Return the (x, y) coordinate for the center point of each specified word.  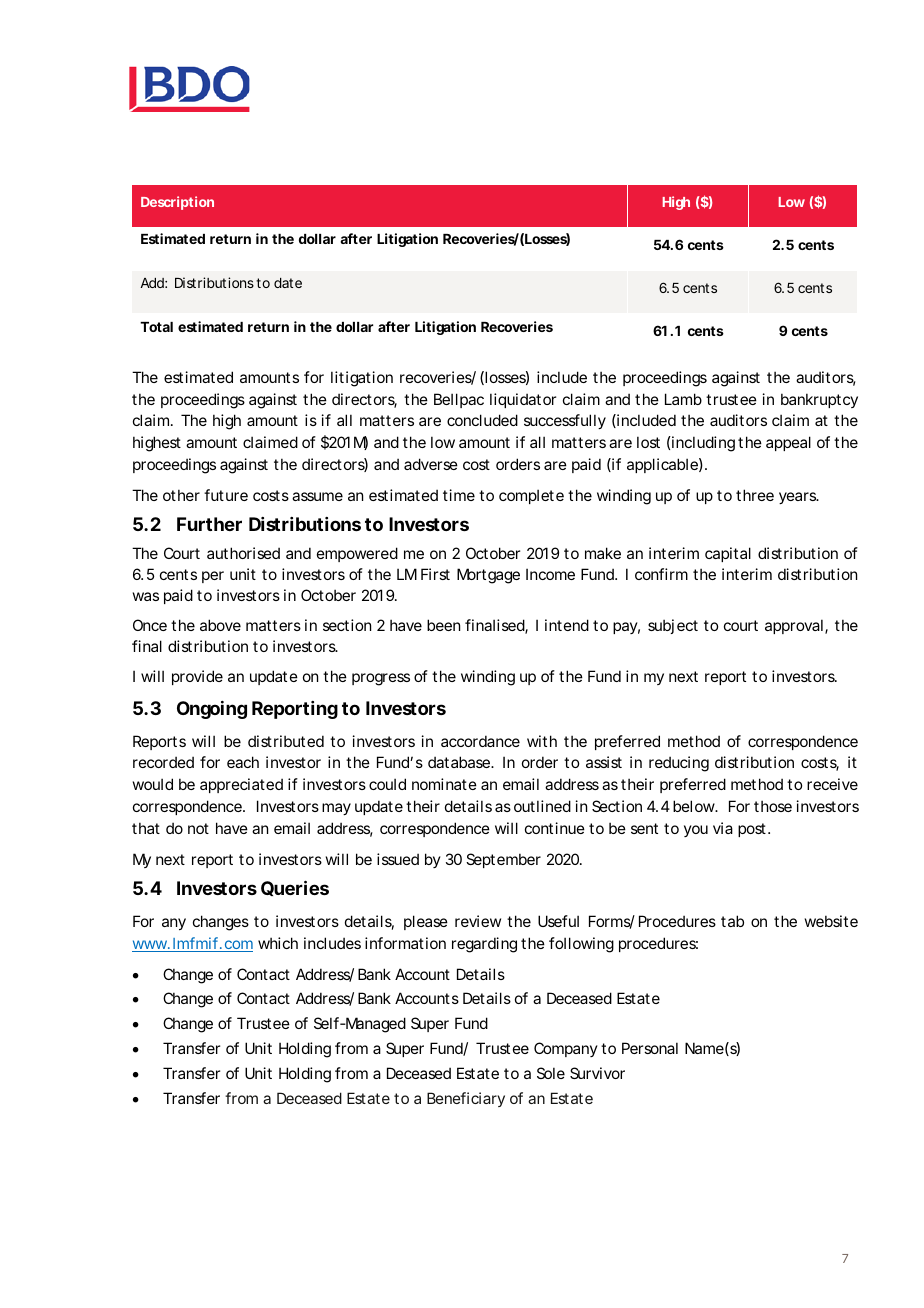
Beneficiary (466, 1099)
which (278, 943)
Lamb (683, 399)
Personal (650, 1048)
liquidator (523, 400)
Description (177, 203)
